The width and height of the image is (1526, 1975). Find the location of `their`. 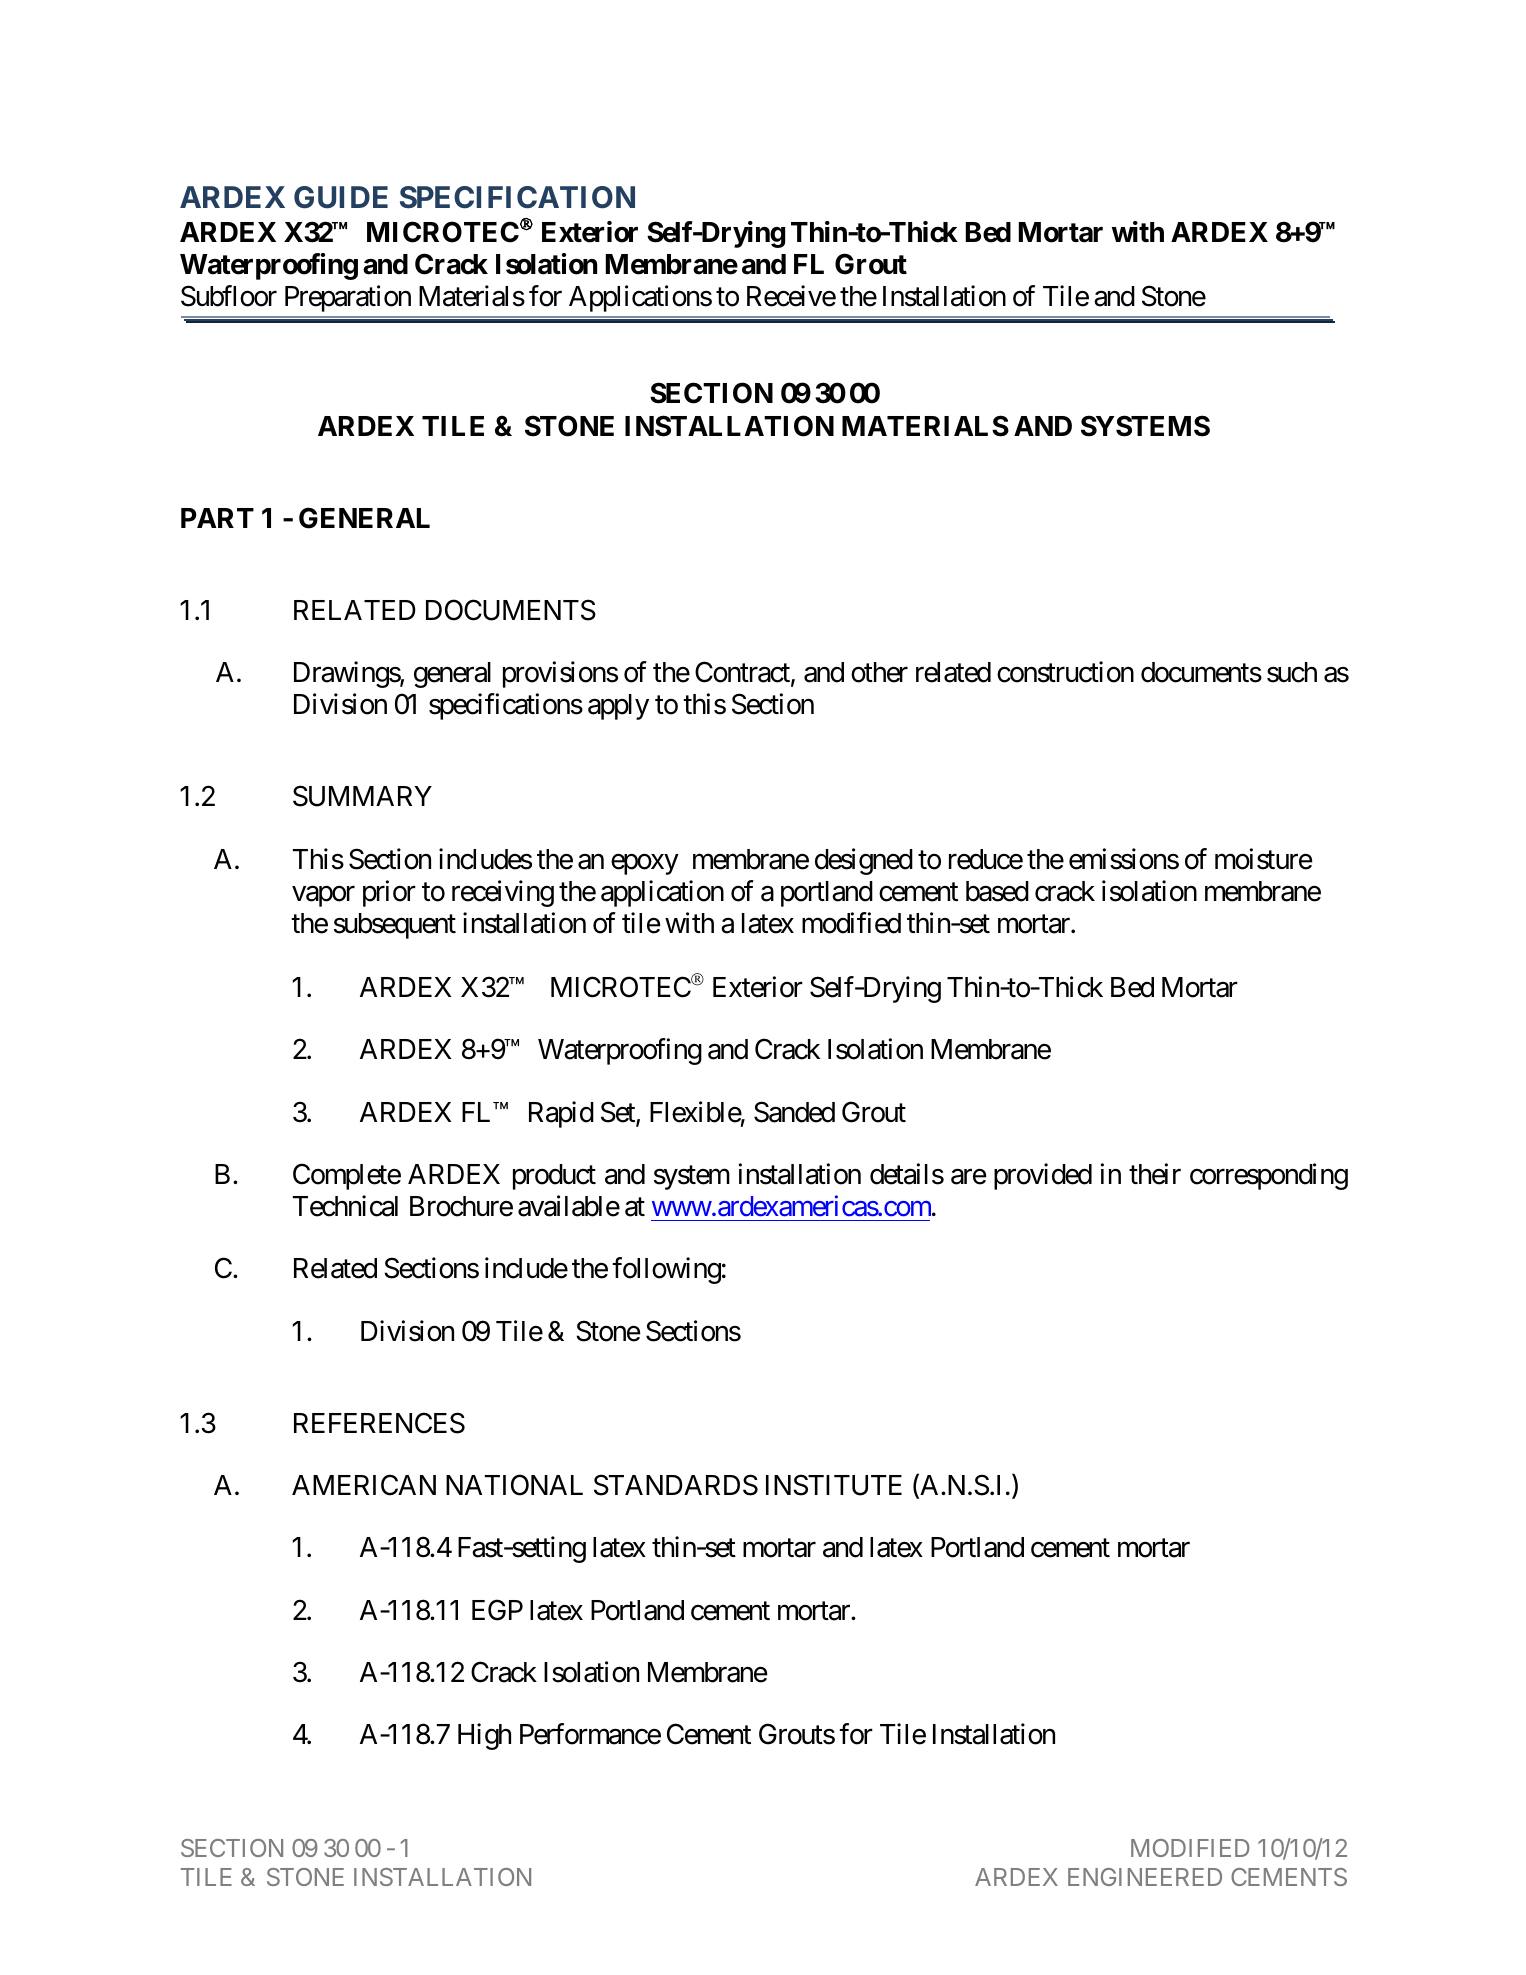

their is located at coordinates (1155, 1174).
